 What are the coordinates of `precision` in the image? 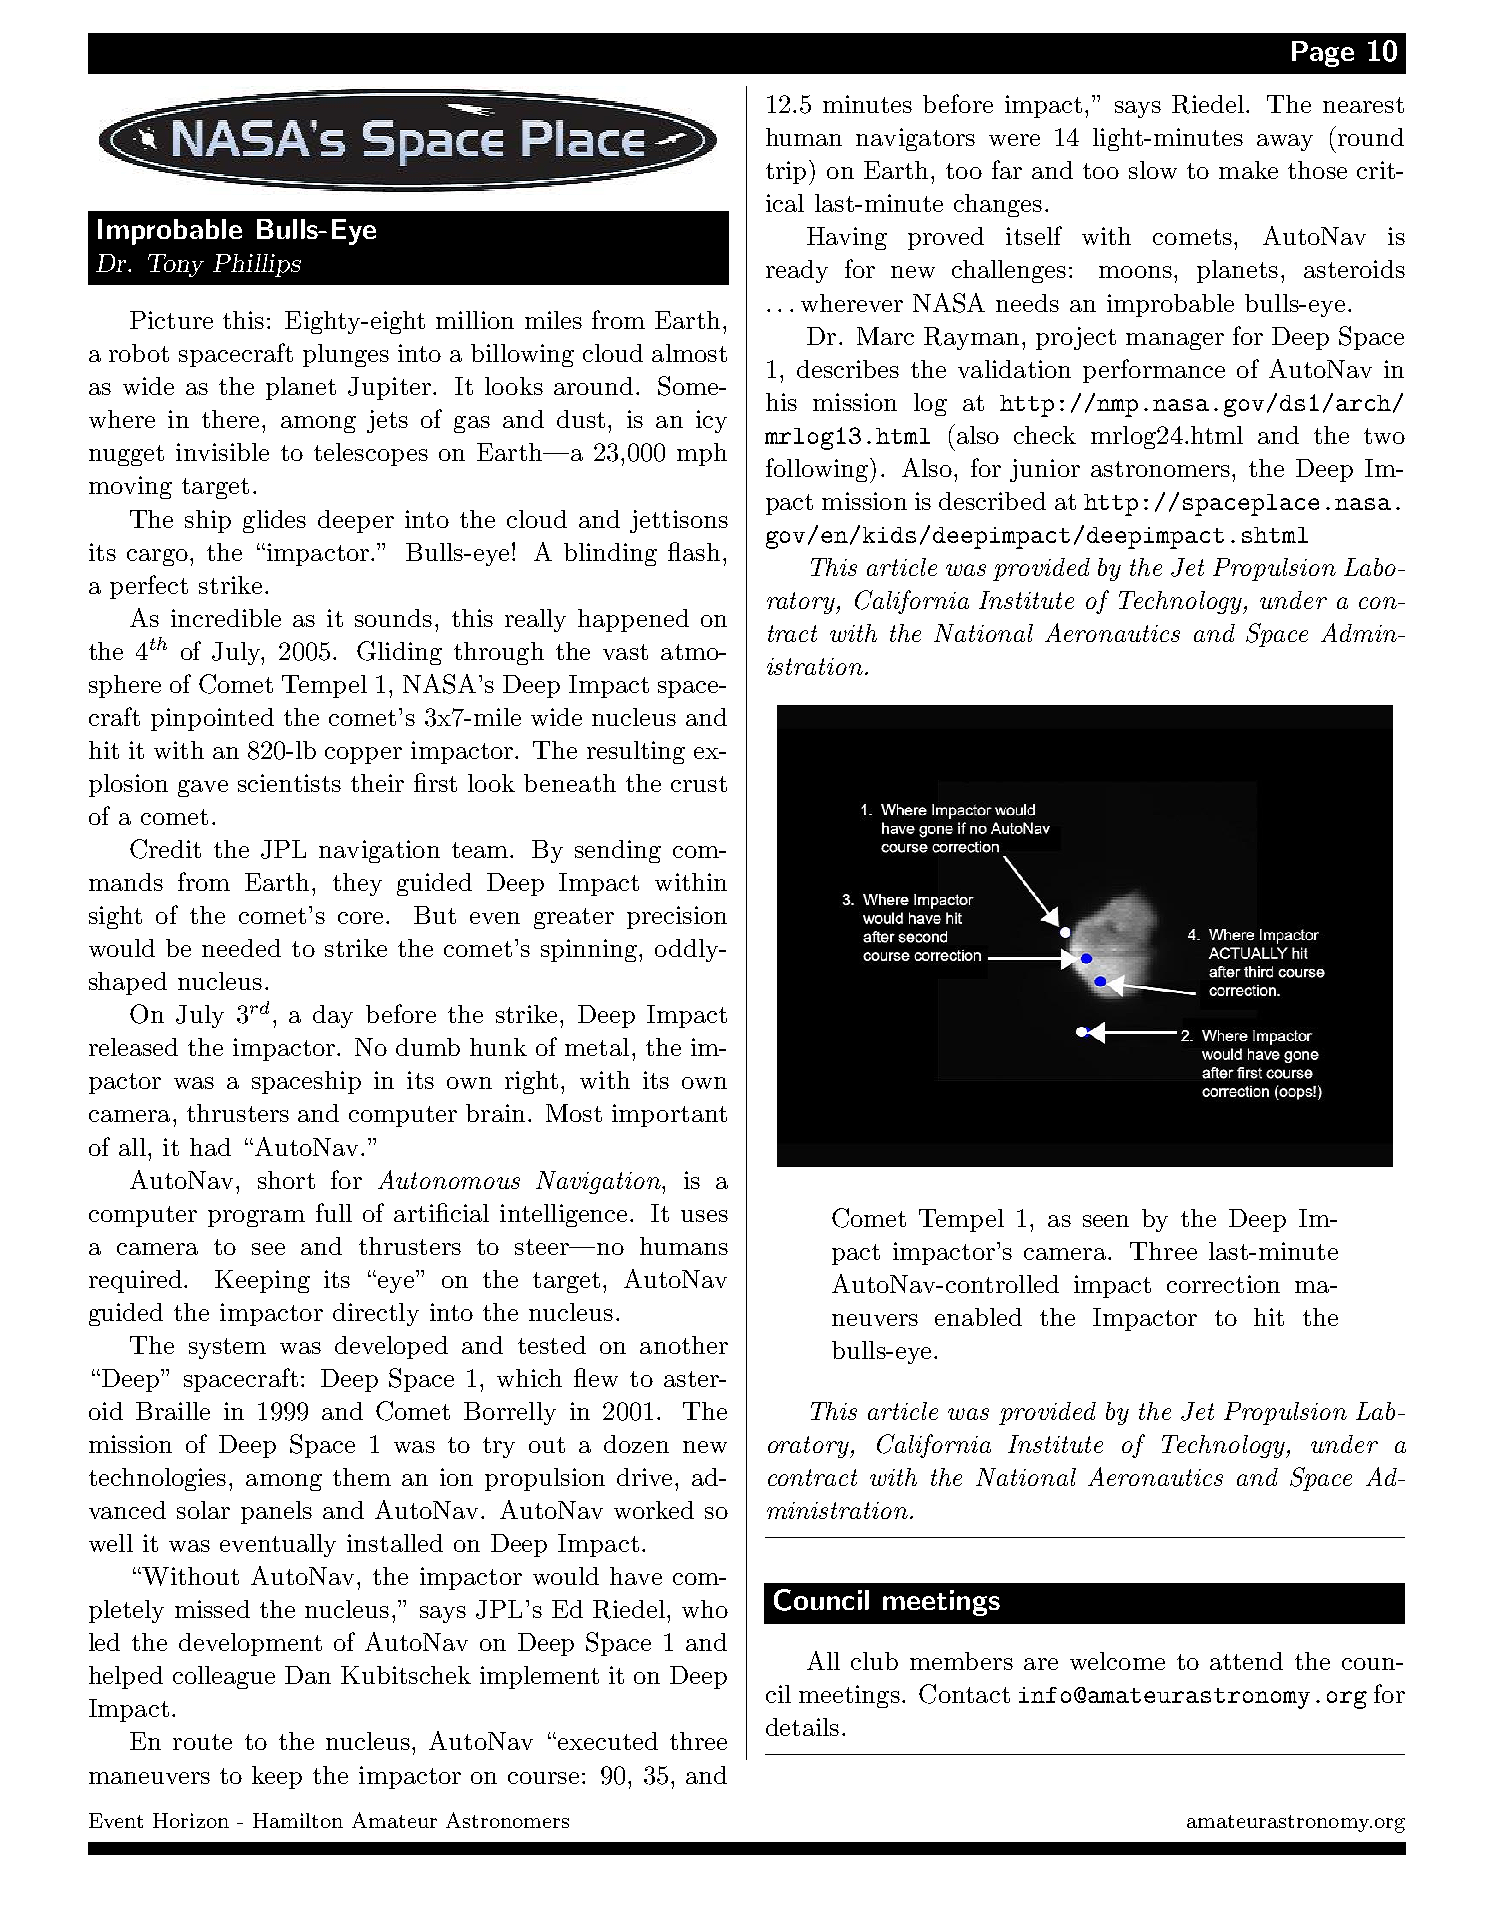 It's located at (677, 917).
